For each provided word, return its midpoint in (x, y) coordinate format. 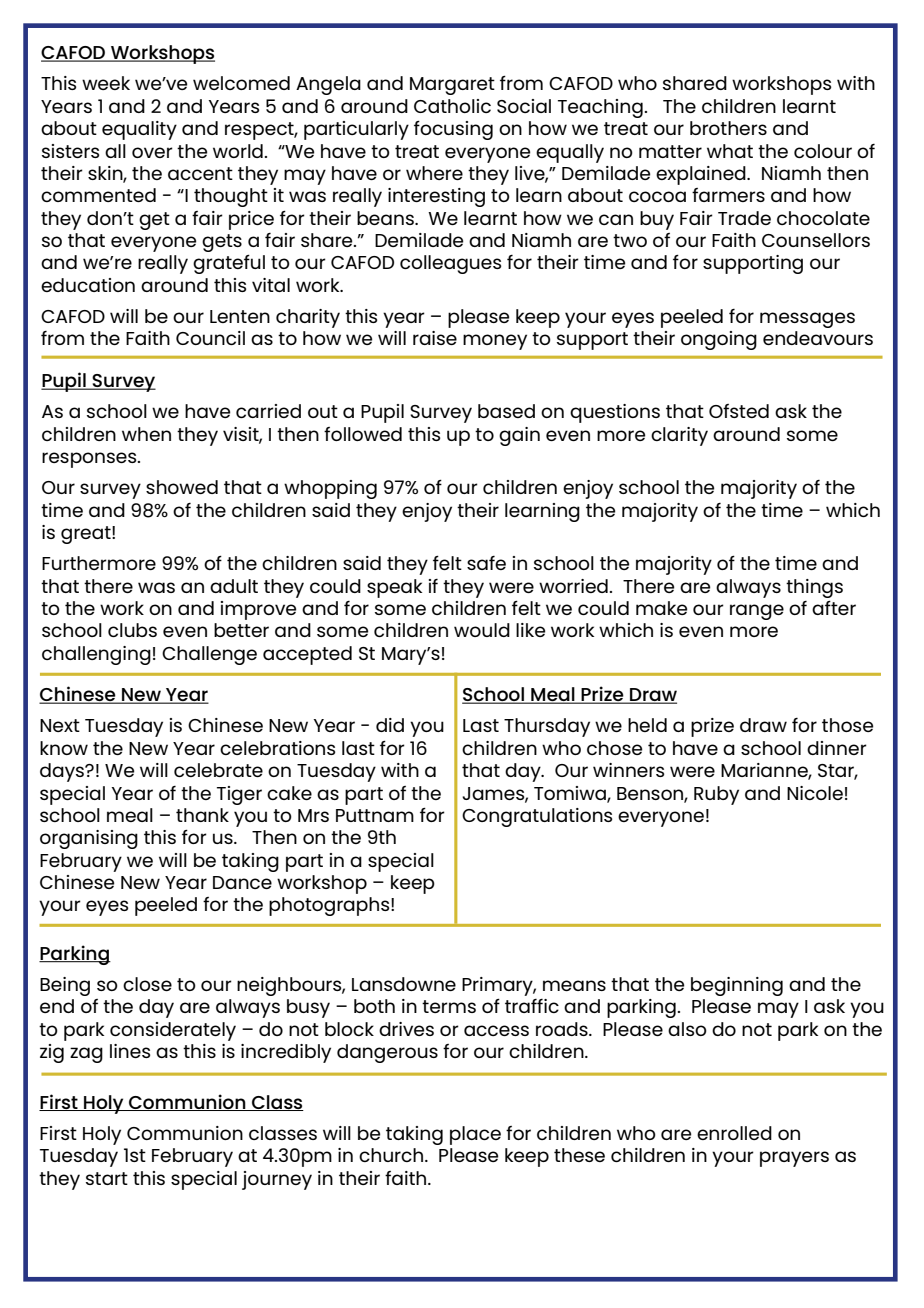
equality (139, 130)
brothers (728, 128)
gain (519, 436)
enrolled (734, 1133)
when (146, 434)
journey (277, 1180)
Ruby (716, 795)
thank (202, 815)
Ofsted (739, 411)
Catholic (452, 106)
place (475, 1135)
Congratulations (537, 817)
